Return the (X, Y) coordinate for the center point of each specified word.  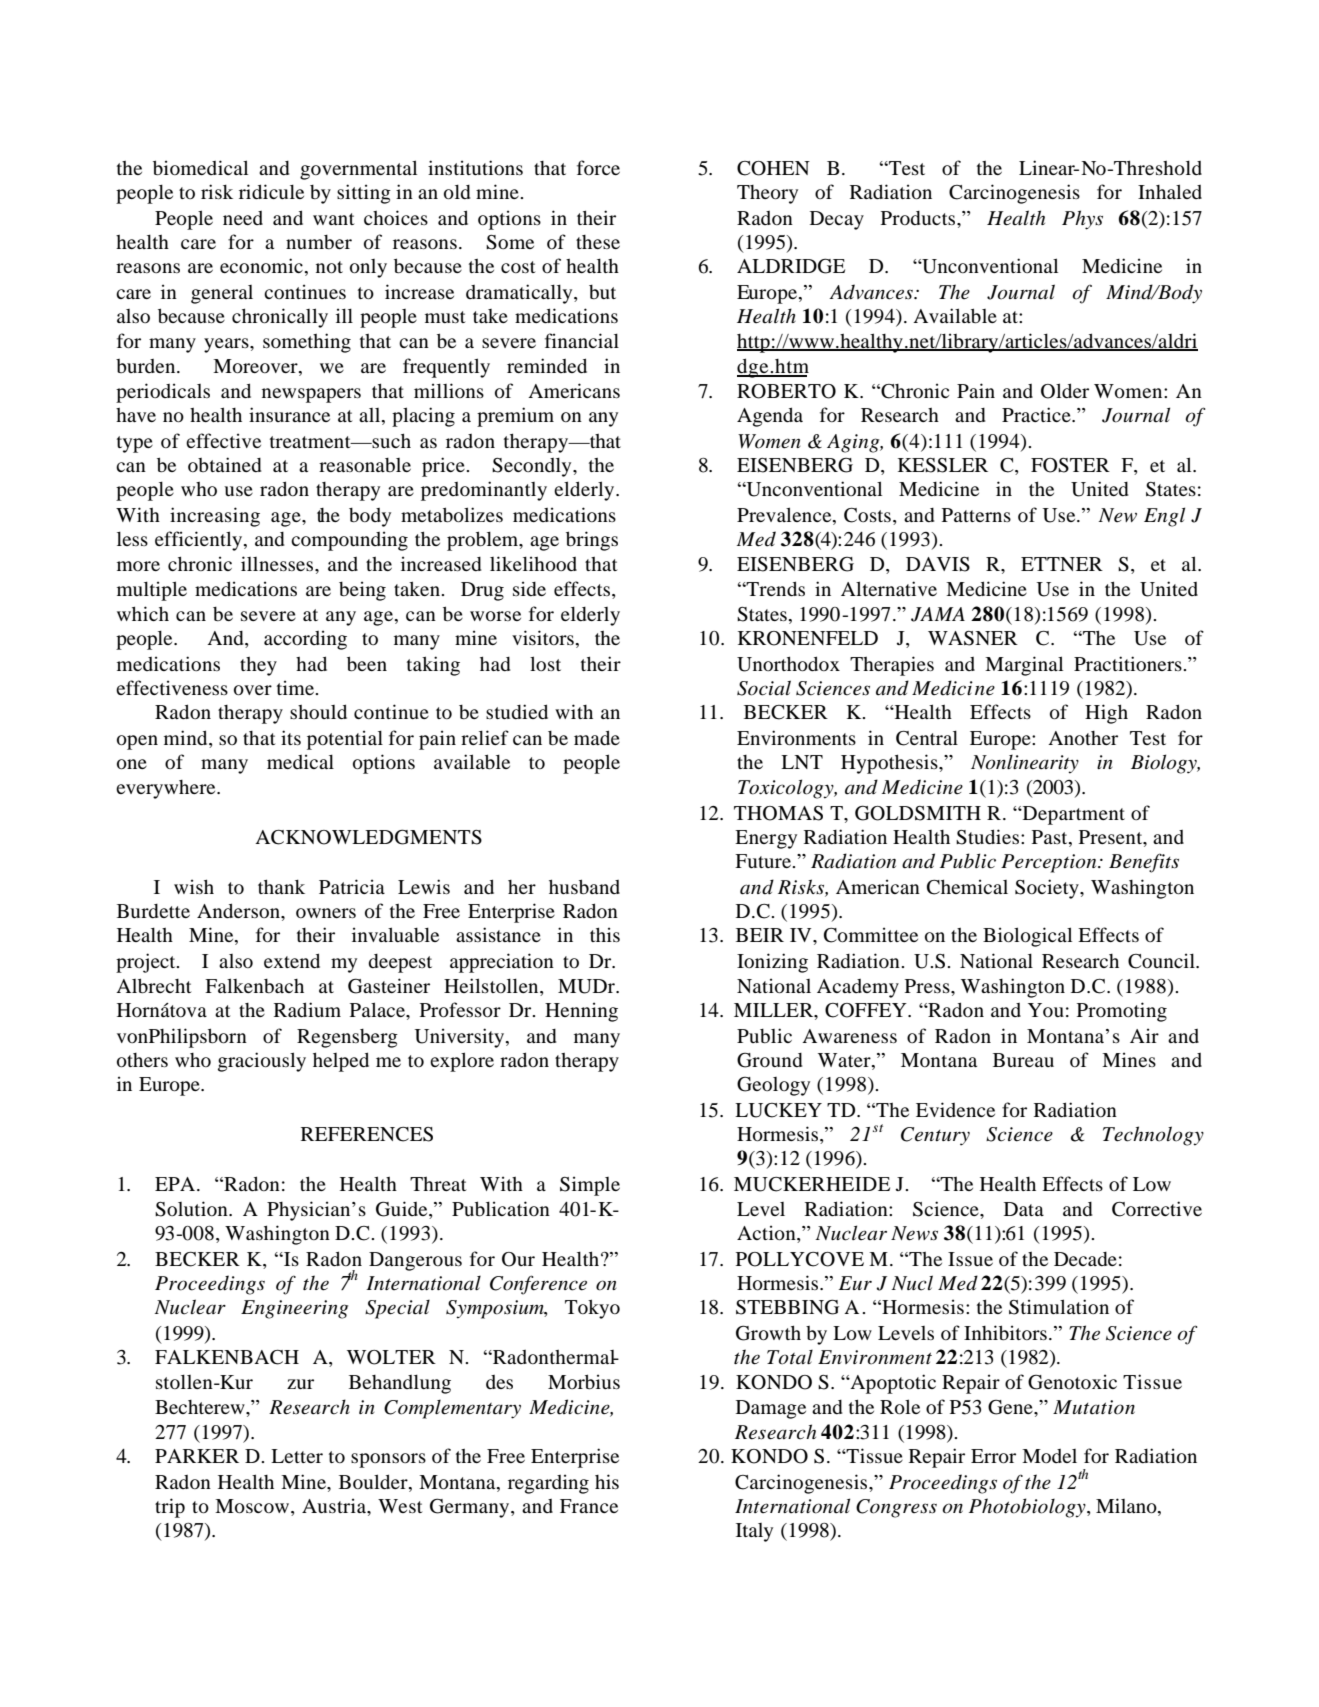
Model (1049, 1456)
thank (281, 886)
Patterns (976, 515)
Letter (297, 1456)
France (589, 1506)
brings (592, 541)
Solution (192, 1209)
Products (919, 218)
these (598, 242)
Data (1024, 1209)
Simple (590, 1186)
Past (1051, 837)
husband (584, 886)
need (243, 218)
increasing (215, 517)
